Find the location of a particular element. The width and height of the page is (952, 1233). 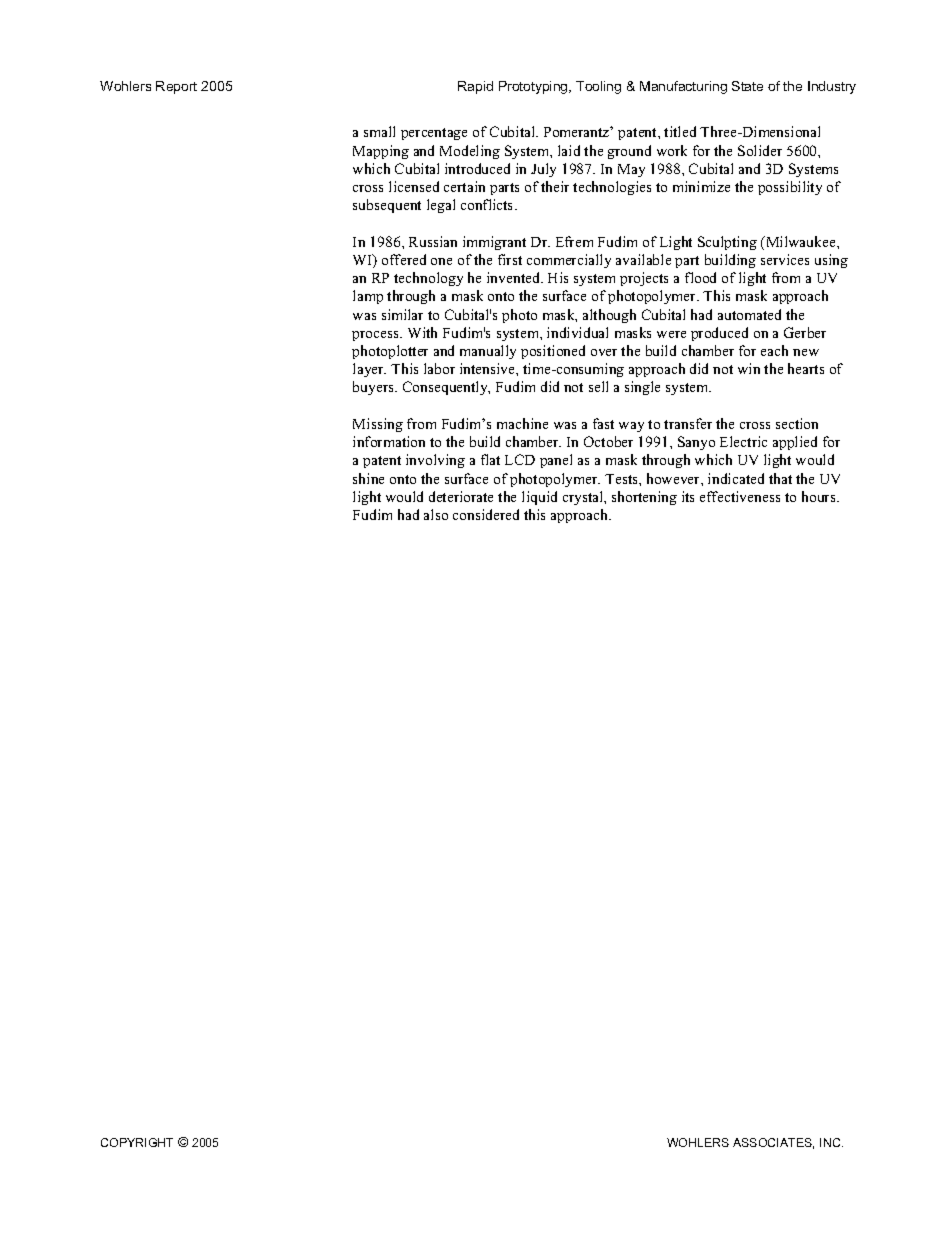

shine is located at coordinates (368, 478).
